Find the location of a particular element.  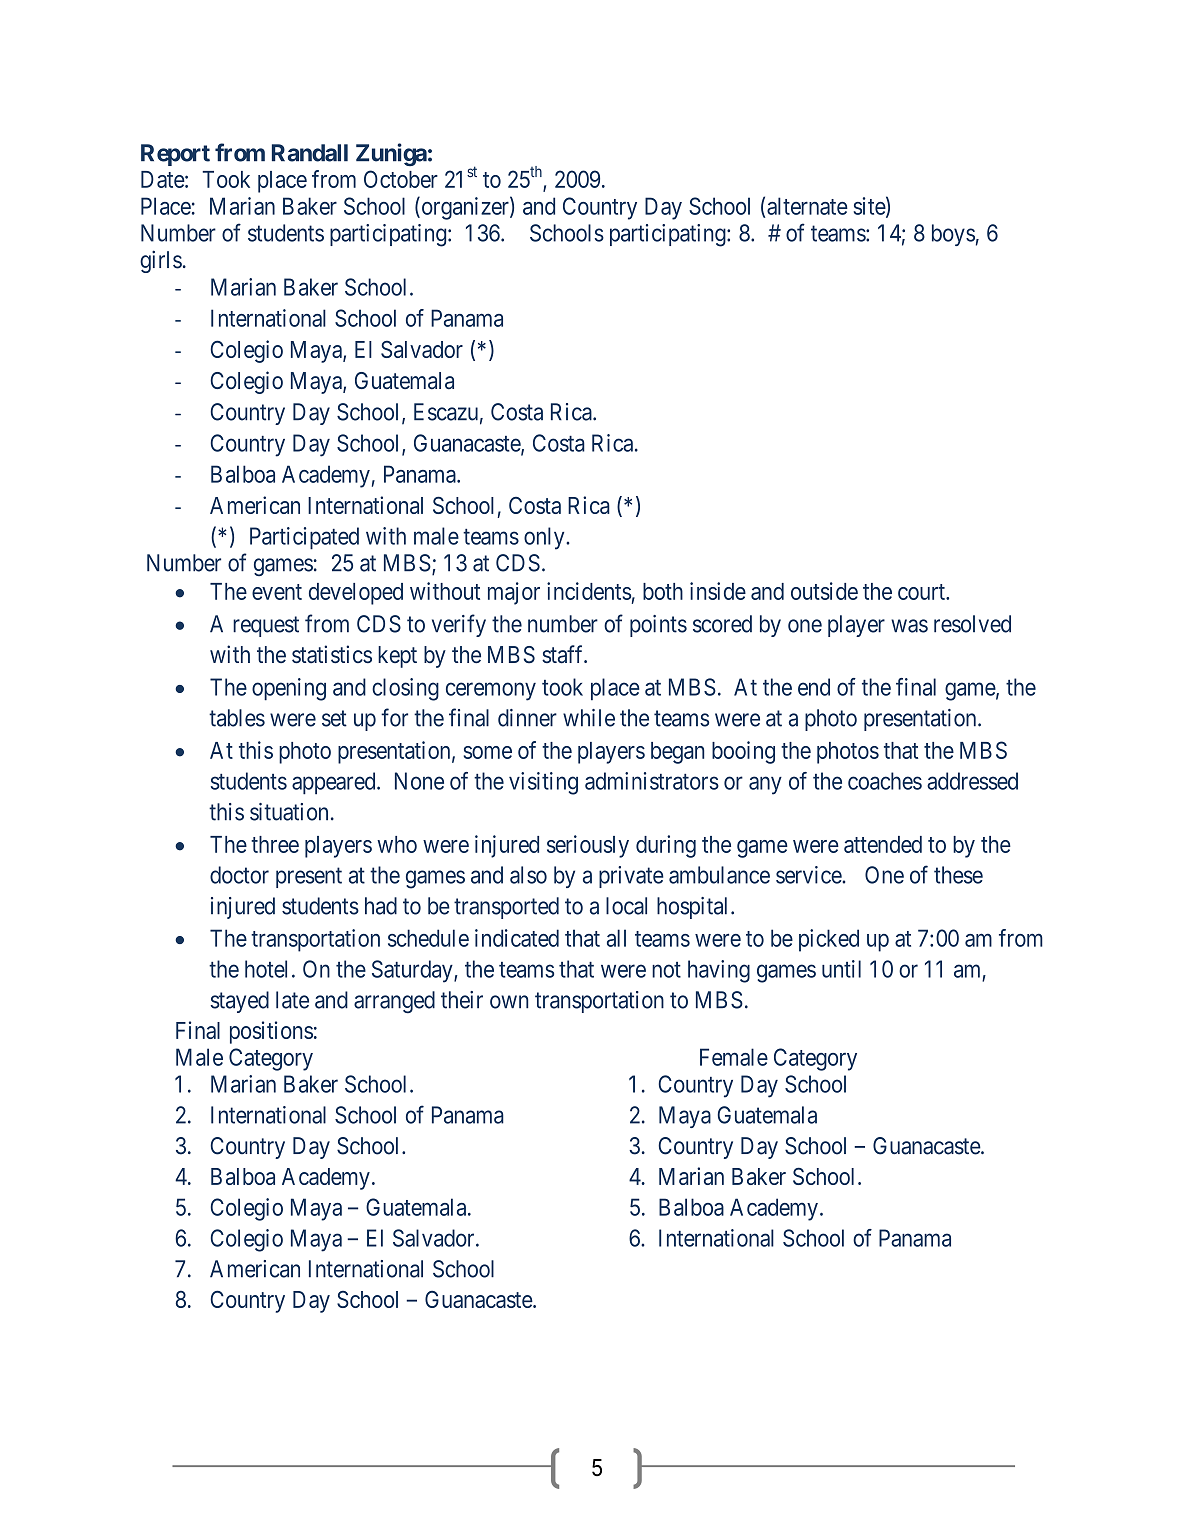

attended is located at coordinates (883, 844).
